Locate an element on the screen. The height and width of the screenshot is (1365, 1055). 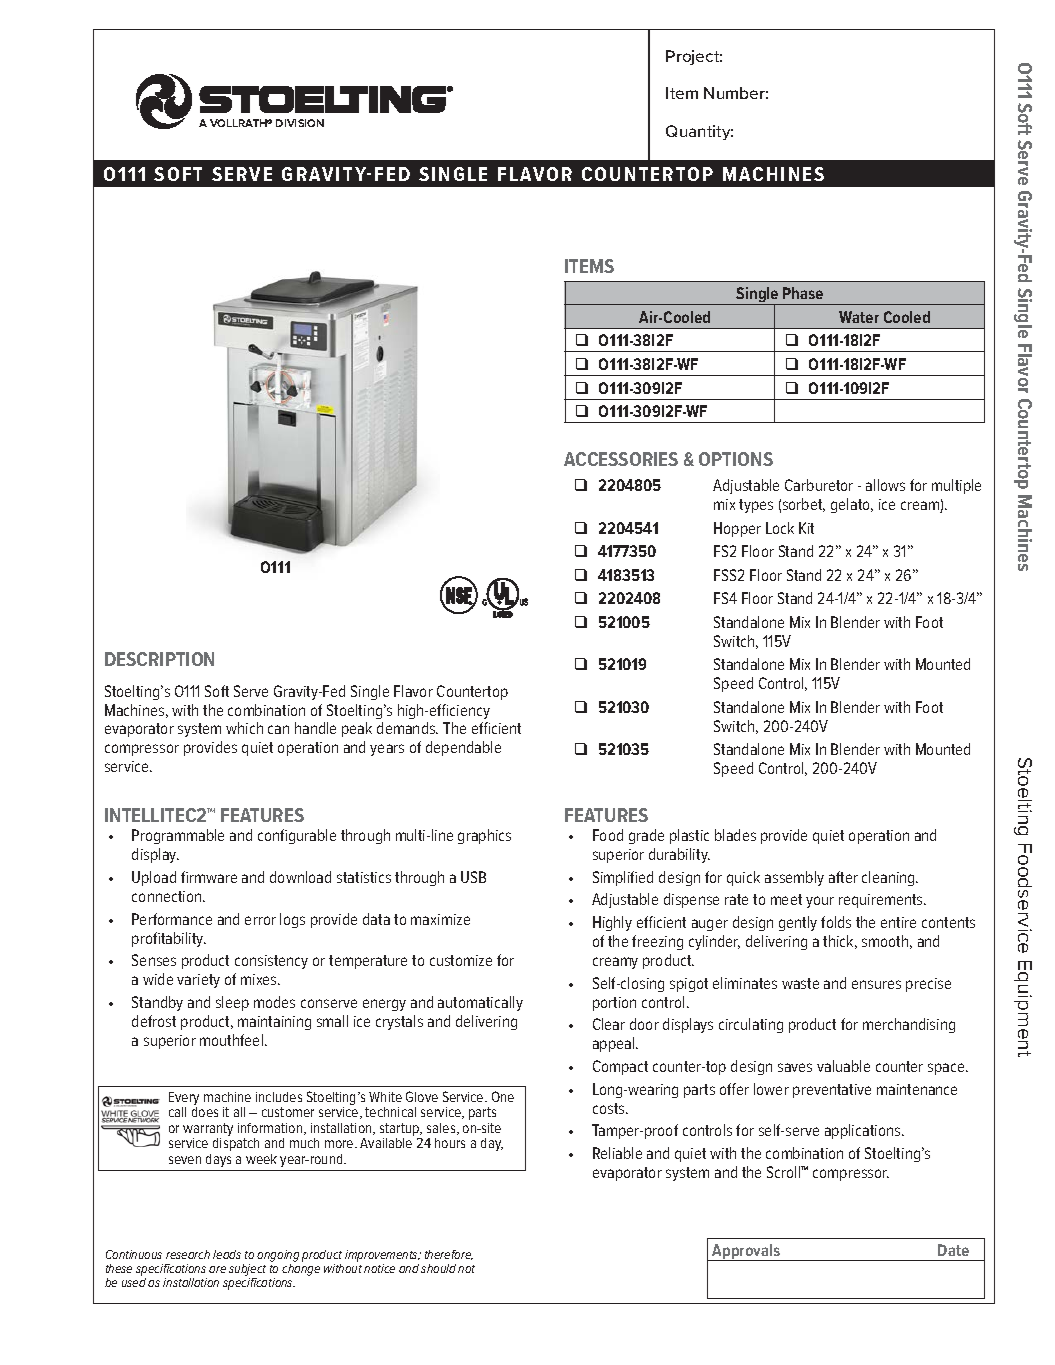
blades is located at coordinates (735, 835).
